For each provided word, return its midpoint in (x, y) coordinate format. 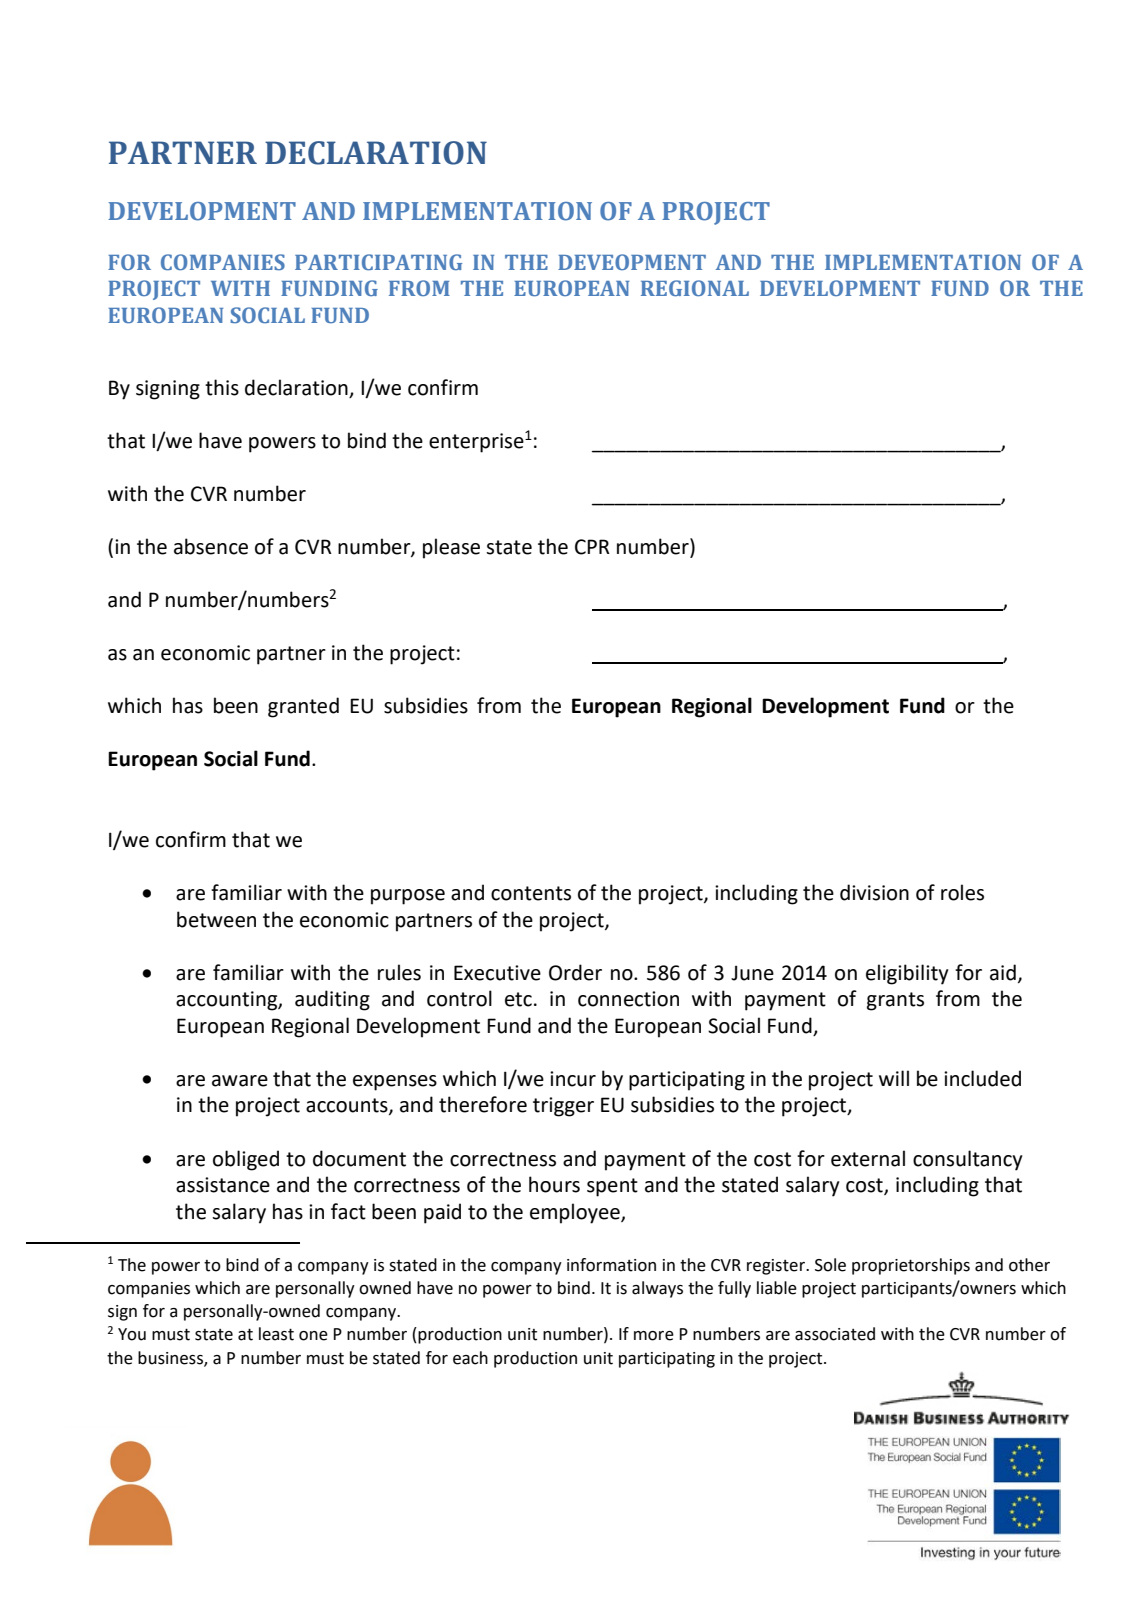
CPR (592, 547)
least (276, 1334)
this (222, 387)
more (654, 1336)
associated (835, 1334)
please (451, 548)
